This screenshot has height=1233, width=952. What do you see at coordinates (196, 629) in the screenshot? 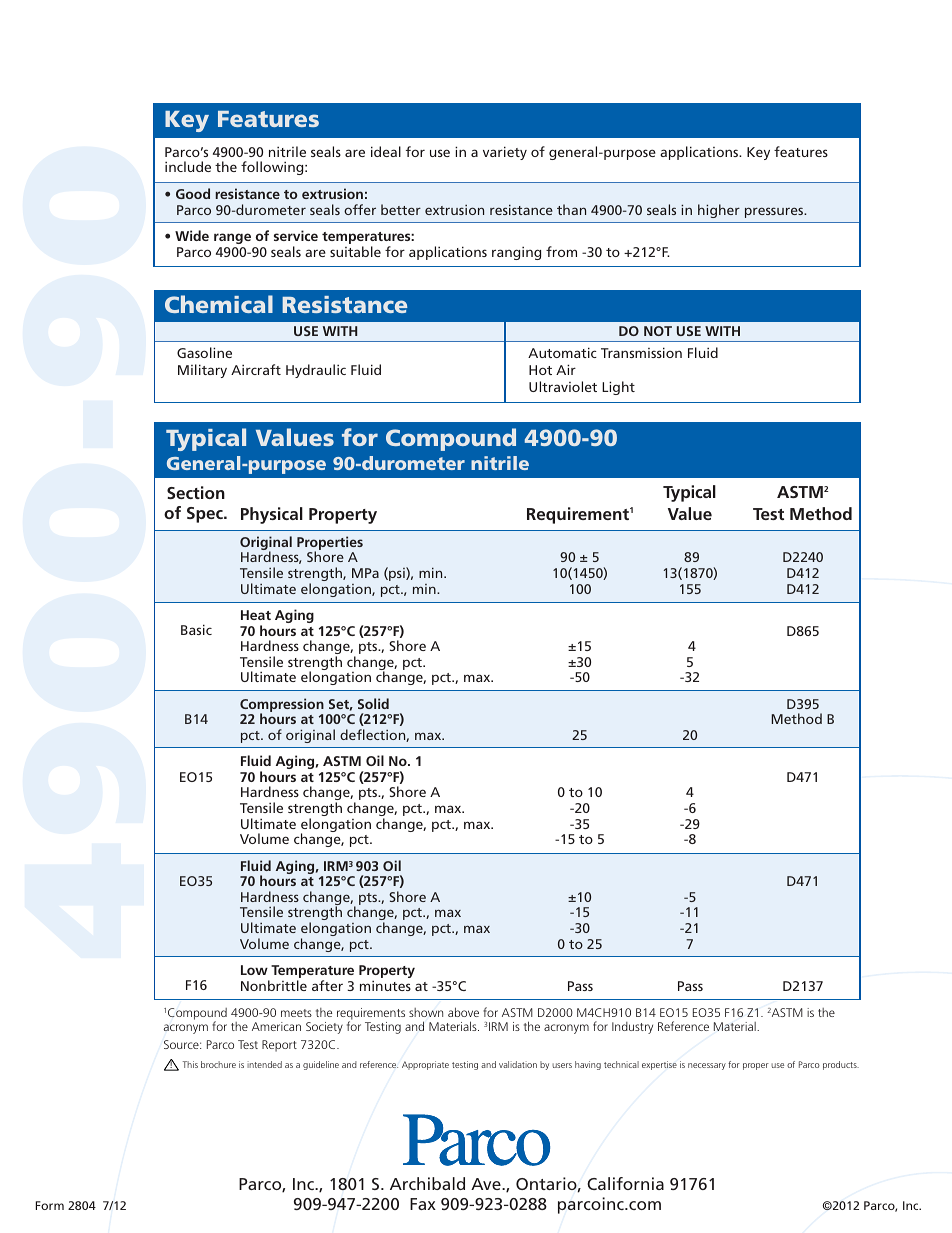
I see `Basic` at bounding box center [196, 629].
